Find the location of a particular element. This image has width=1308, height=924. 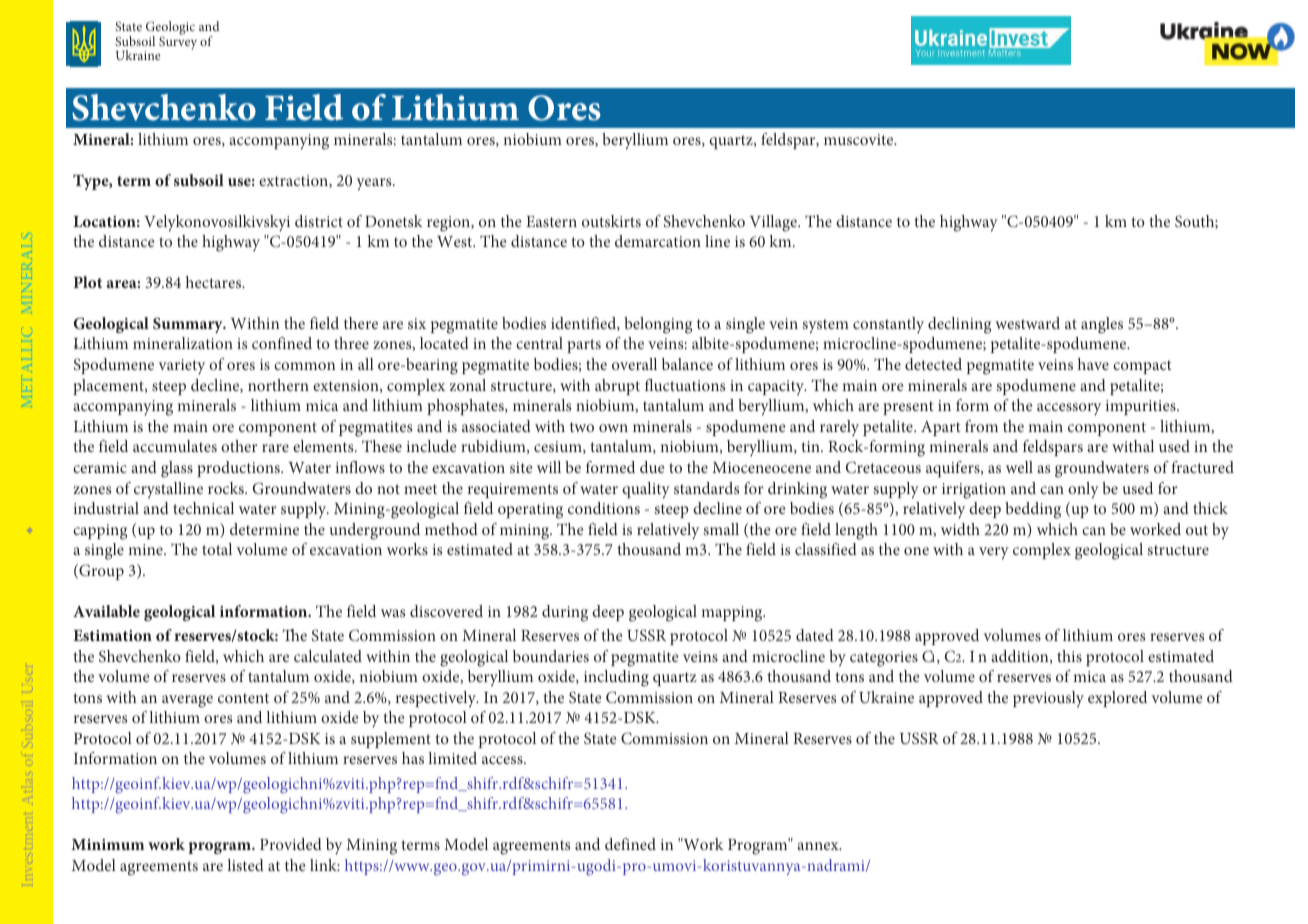

defined is located at coordinates (630, 844).
